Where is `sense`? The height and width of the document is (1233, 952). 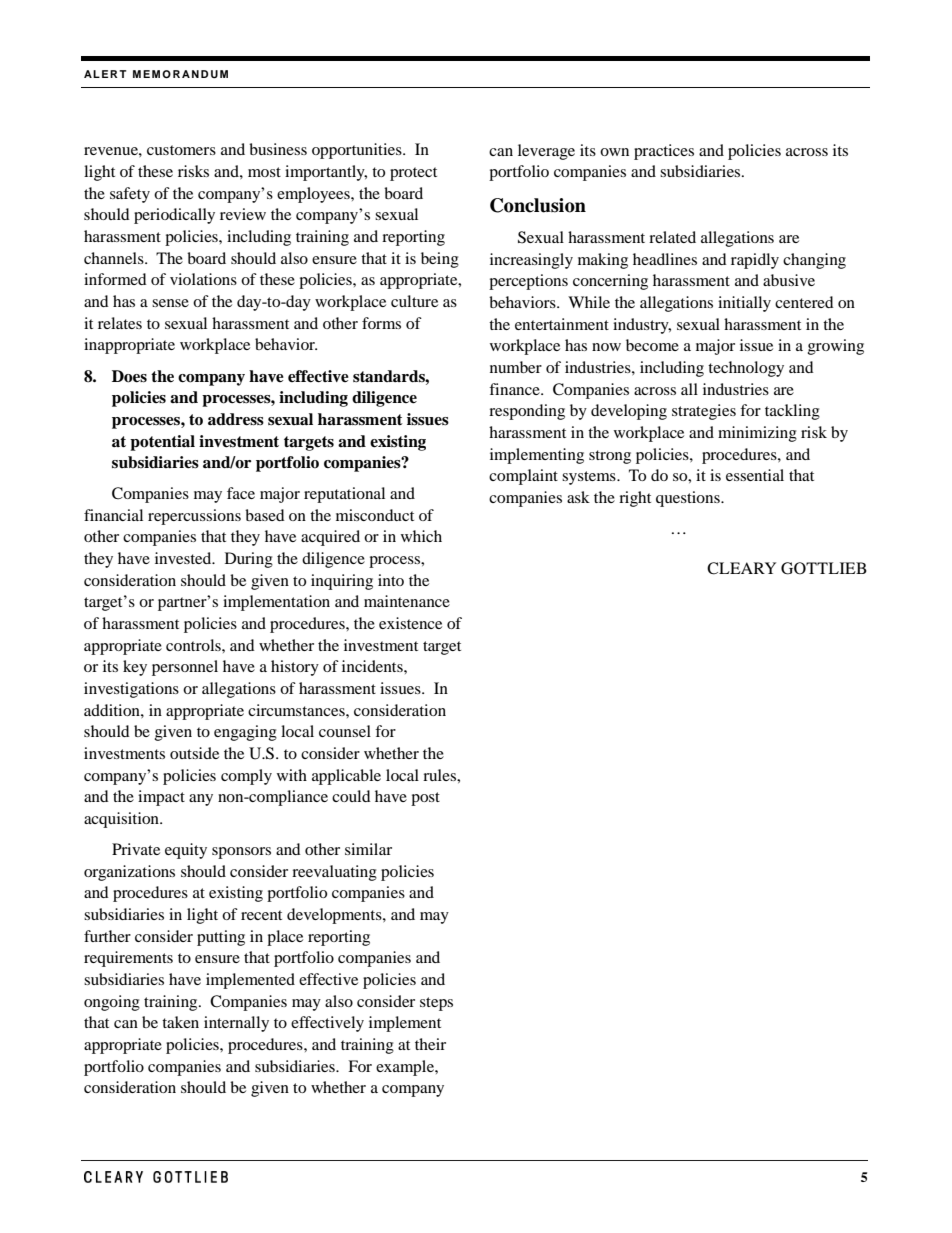
sense is located at coordinates (170, 303).
